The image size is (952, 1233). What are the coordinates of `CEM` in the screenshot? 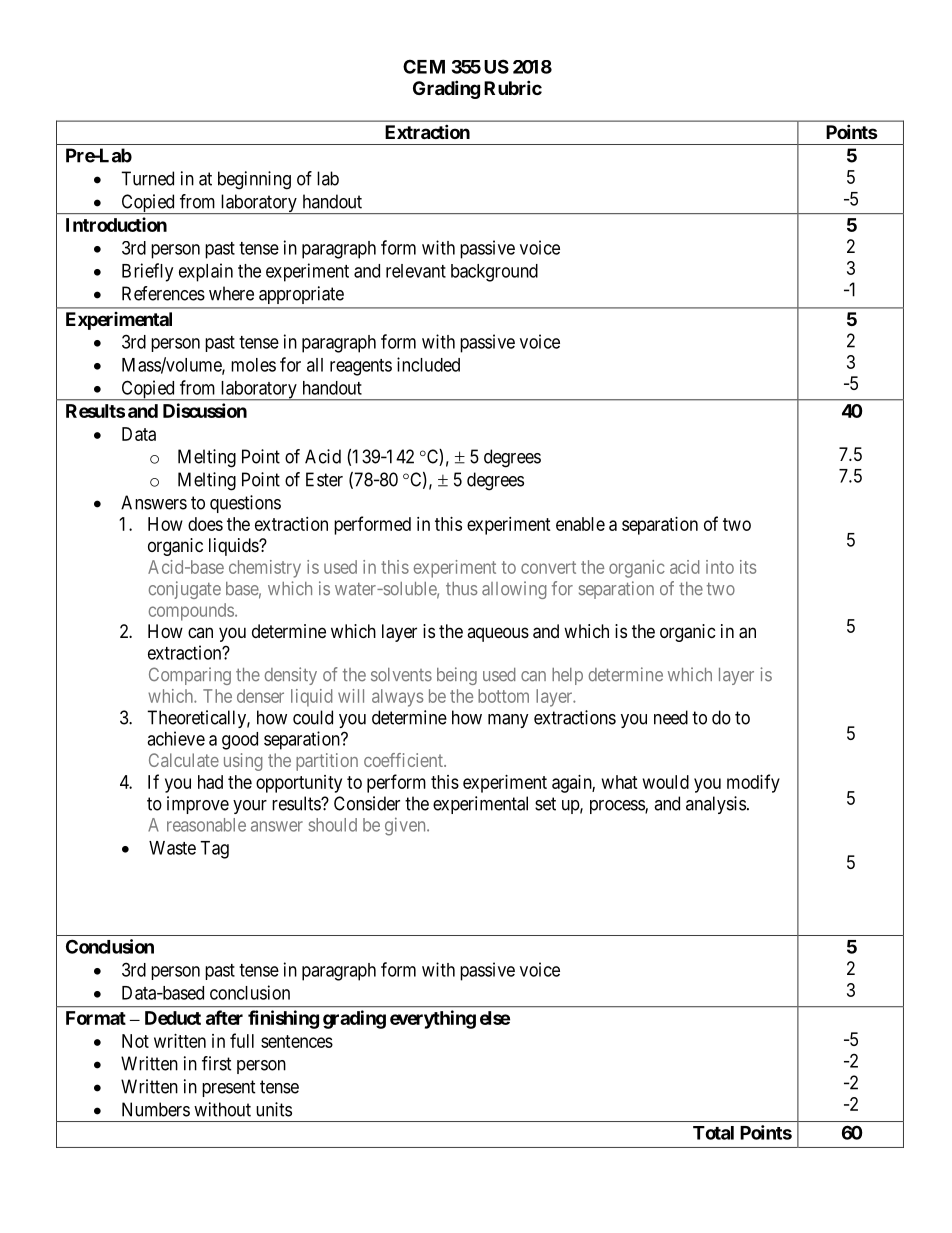 It's located at (424, 66).
